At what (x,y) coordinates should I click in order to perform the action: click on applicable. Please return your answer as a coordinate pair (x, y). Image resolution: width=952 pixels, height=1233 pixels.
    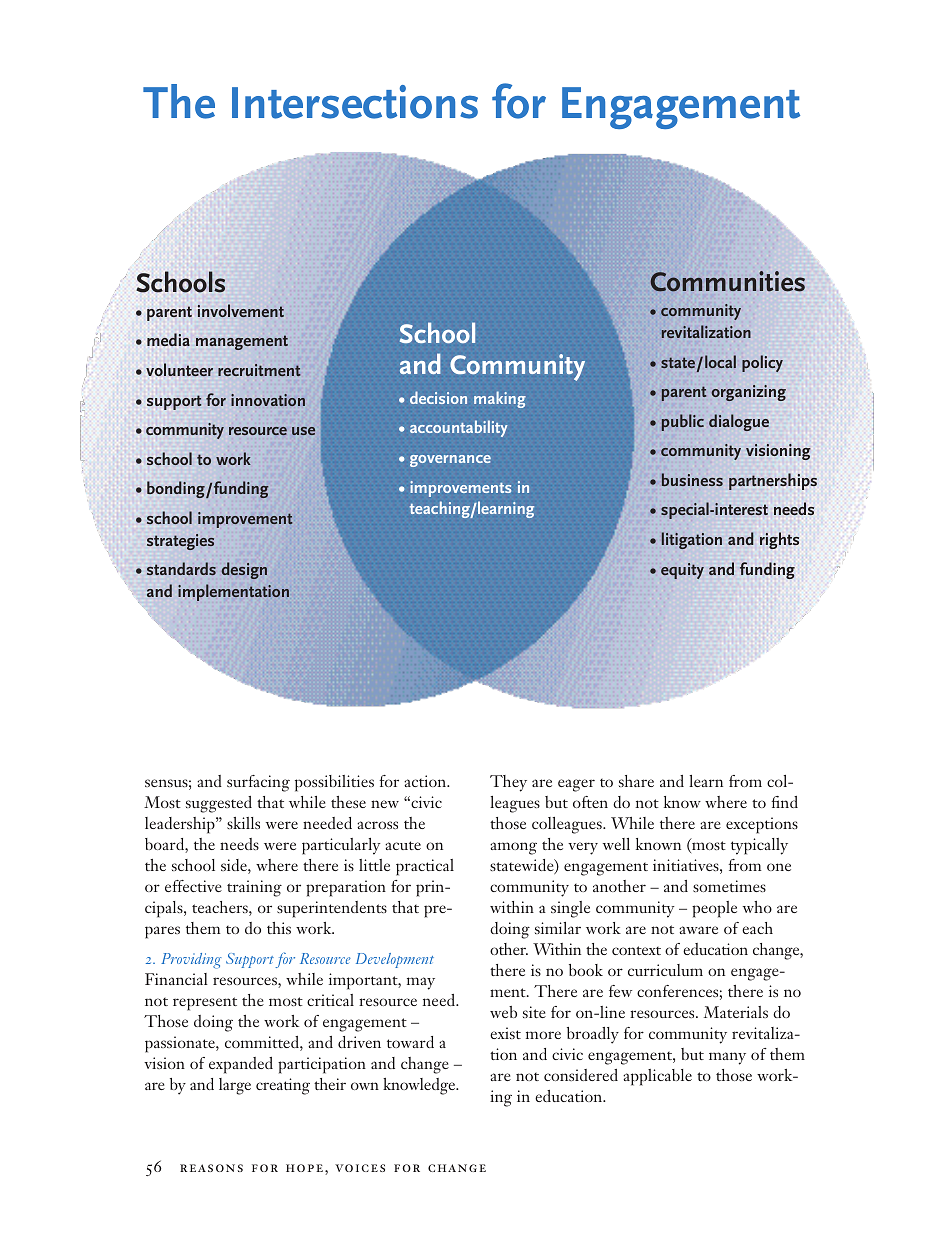
    Looking at the image, I should click on (657, 1077).
